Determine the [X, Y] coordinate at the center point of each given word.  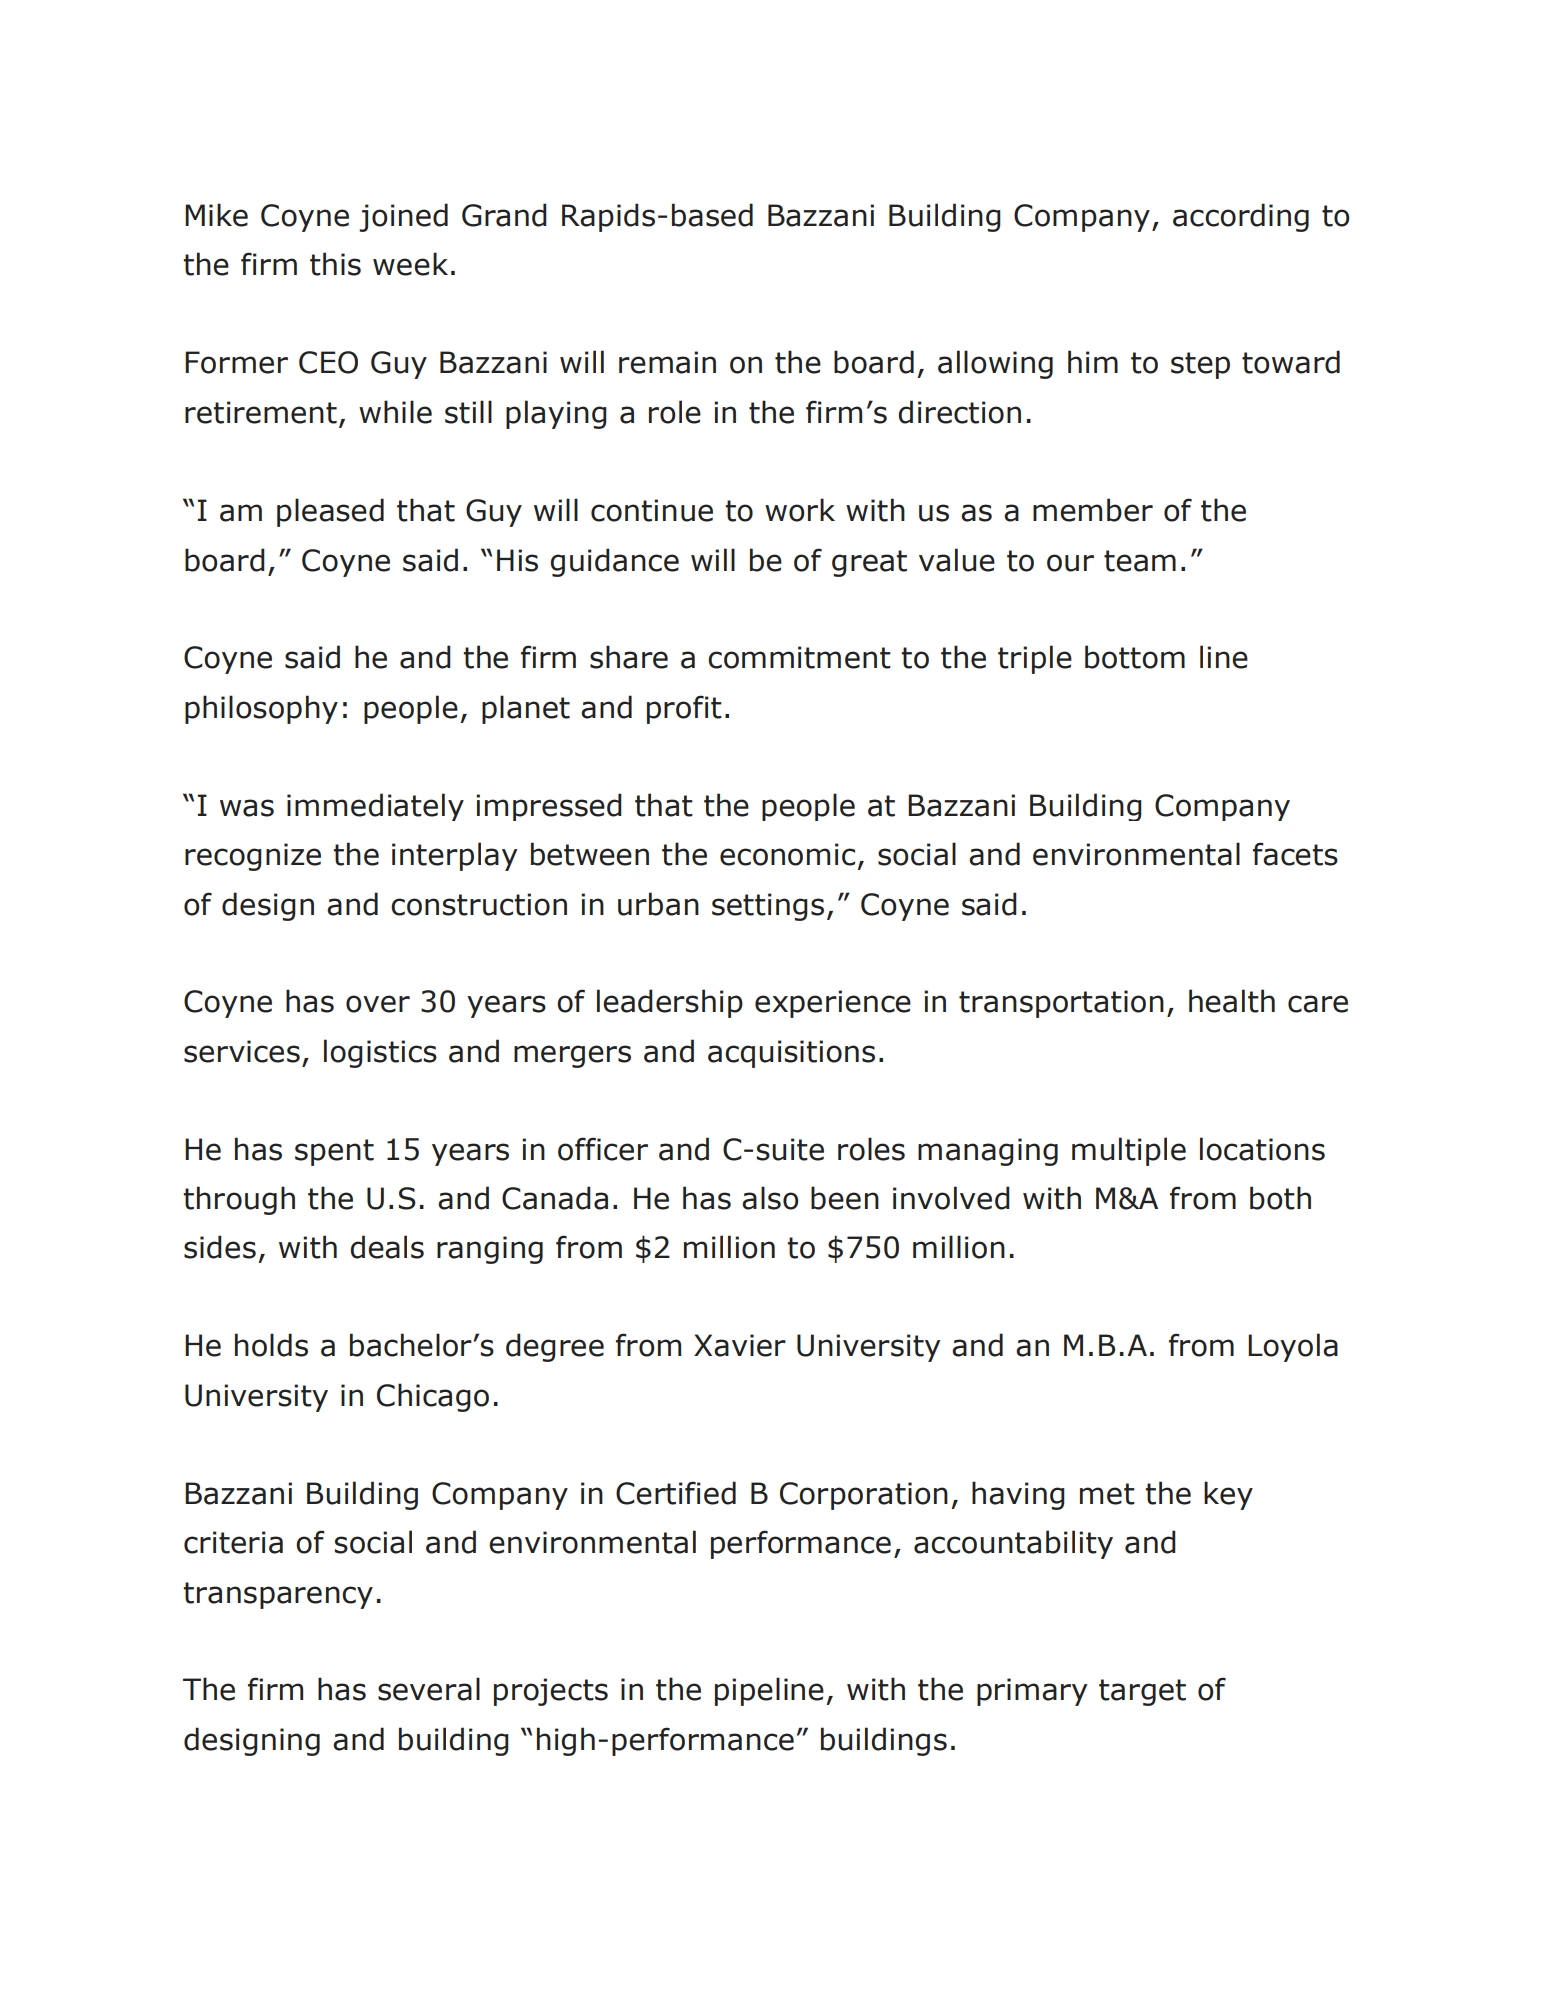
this [335, 264]
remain [667, 362]
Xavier [740, 1345]
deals [387, 1247]
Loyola [1293, 1347]
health [1232, 1001]
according [1241, 217]
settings [768, 907]
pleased [330, 512]
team [1140, 561]
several [429, 1689]
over [378, 1004]
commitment [799, 657]
